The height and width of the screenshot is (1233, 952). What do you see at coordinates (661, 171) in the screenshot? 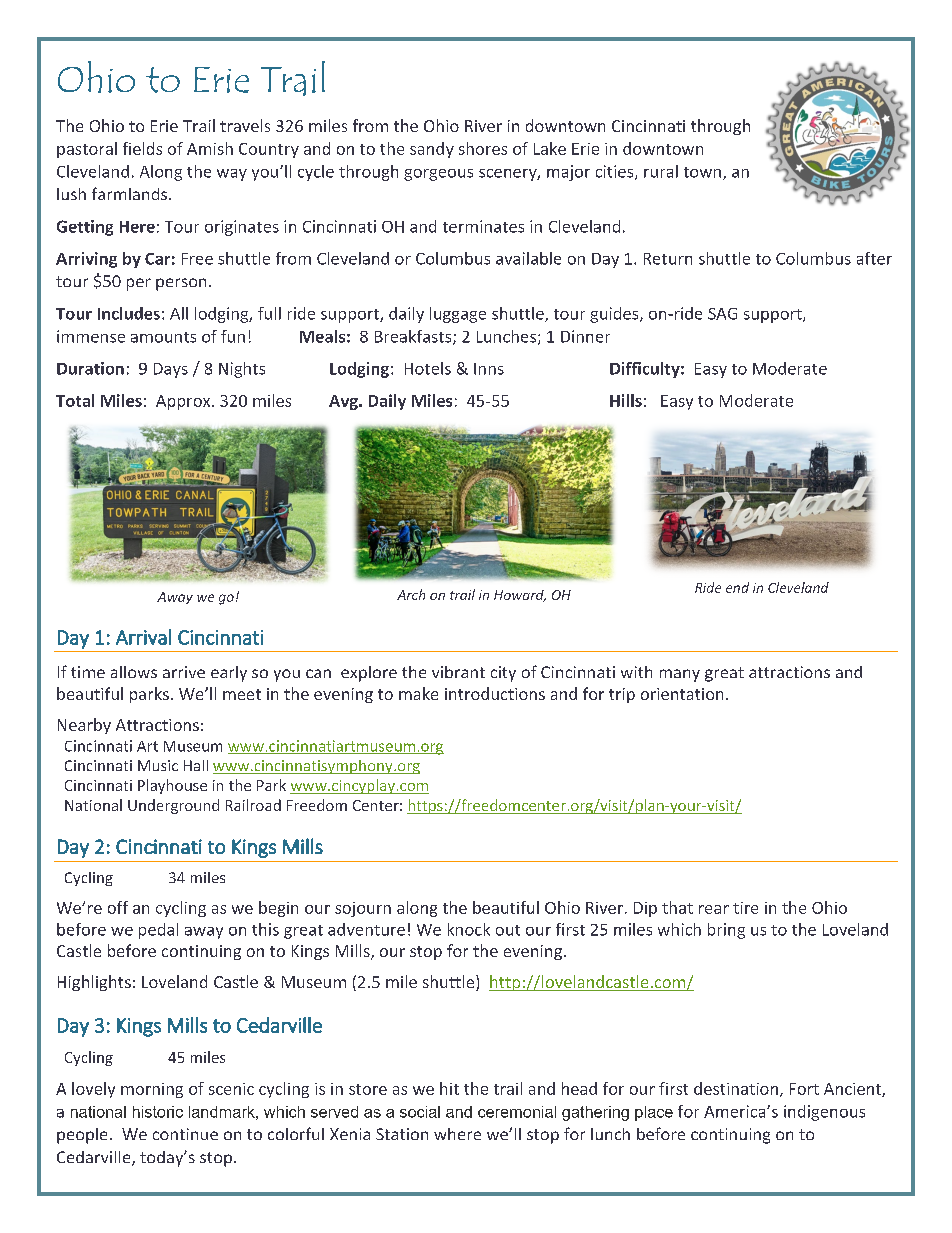
I see `rural` at bounding box center [661, 171].
